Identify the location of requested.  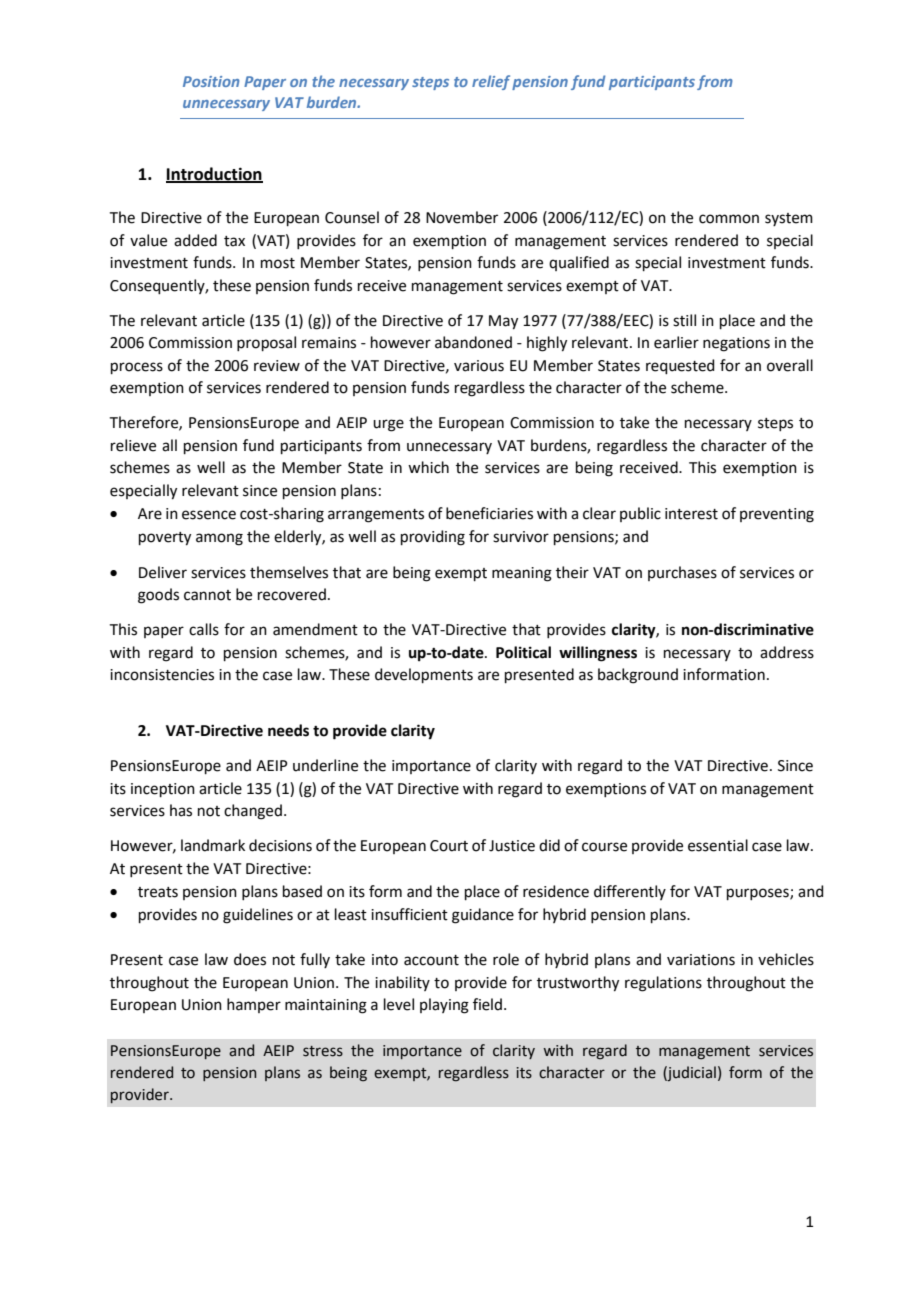
(680, 366).
